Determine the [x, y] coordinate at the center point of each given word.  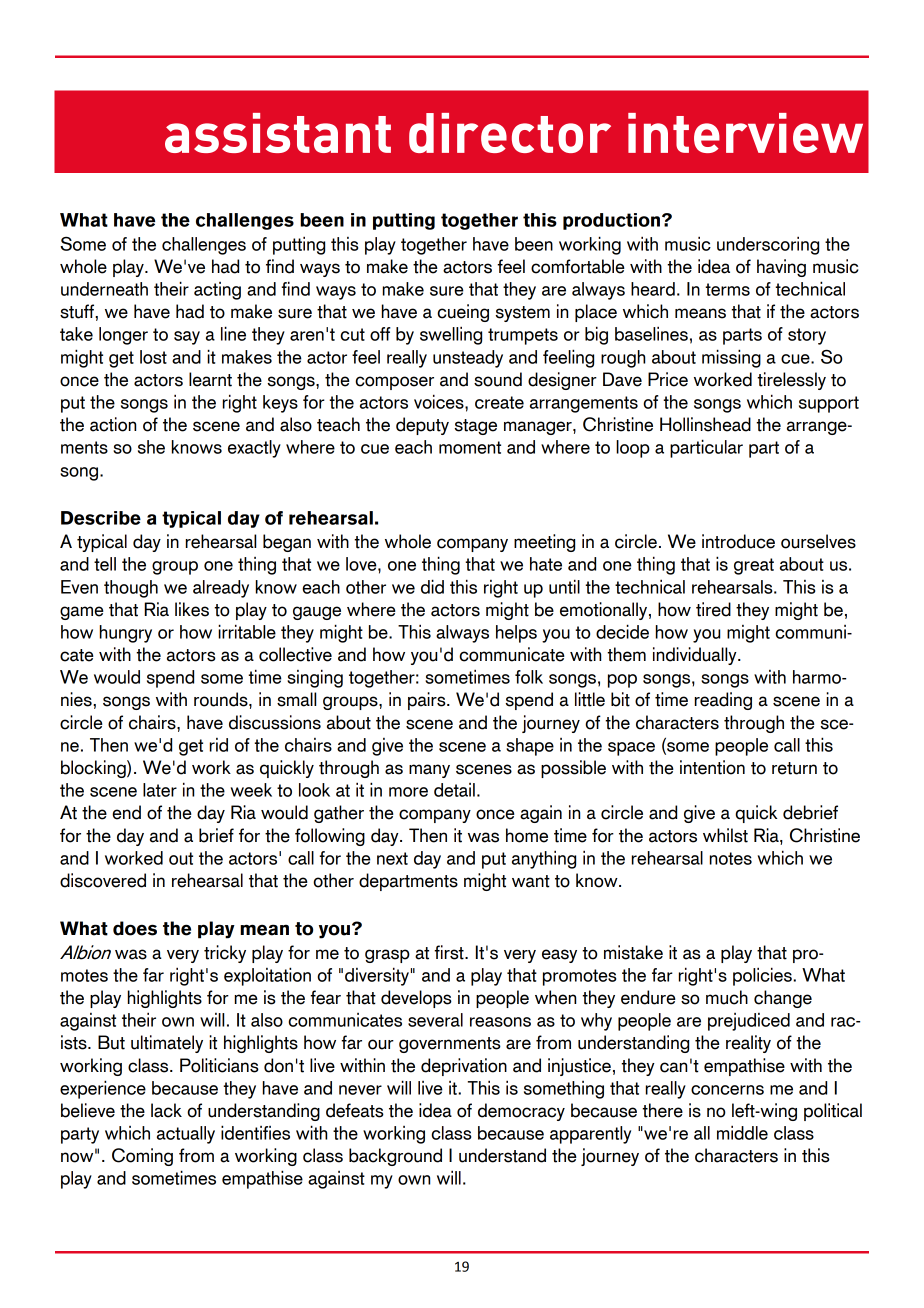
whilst [725, 835]
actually [186, 1135]
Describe [101, 518]
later [160, 790]
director [510, 133]
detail [454, 790]
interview [745, 133]
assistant [278, 133]
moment [470, 447]
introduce [738, 541]
